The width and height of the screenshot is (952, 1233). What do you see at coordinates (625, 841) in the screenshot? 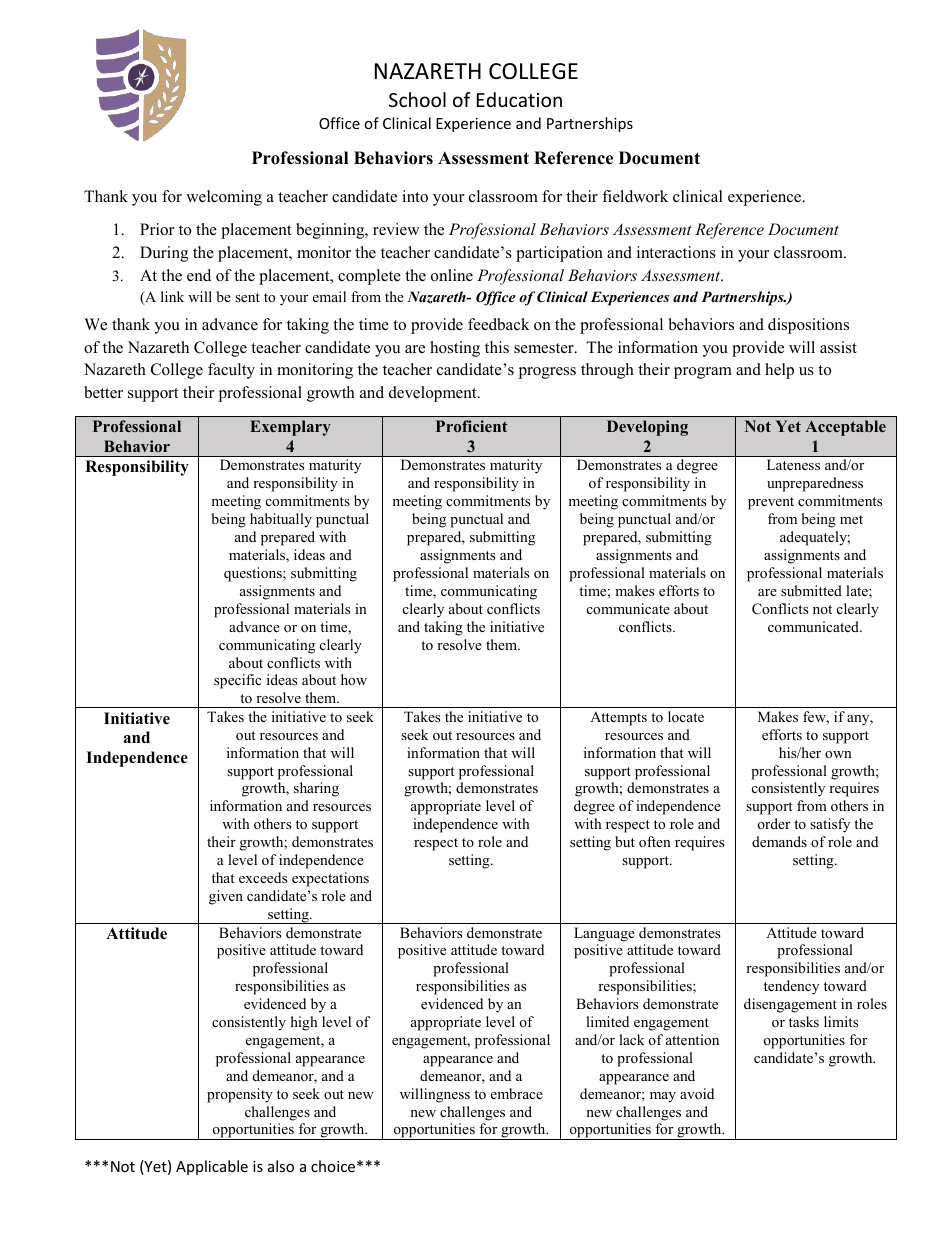
I see `but` at bounding box center [625, 841].
